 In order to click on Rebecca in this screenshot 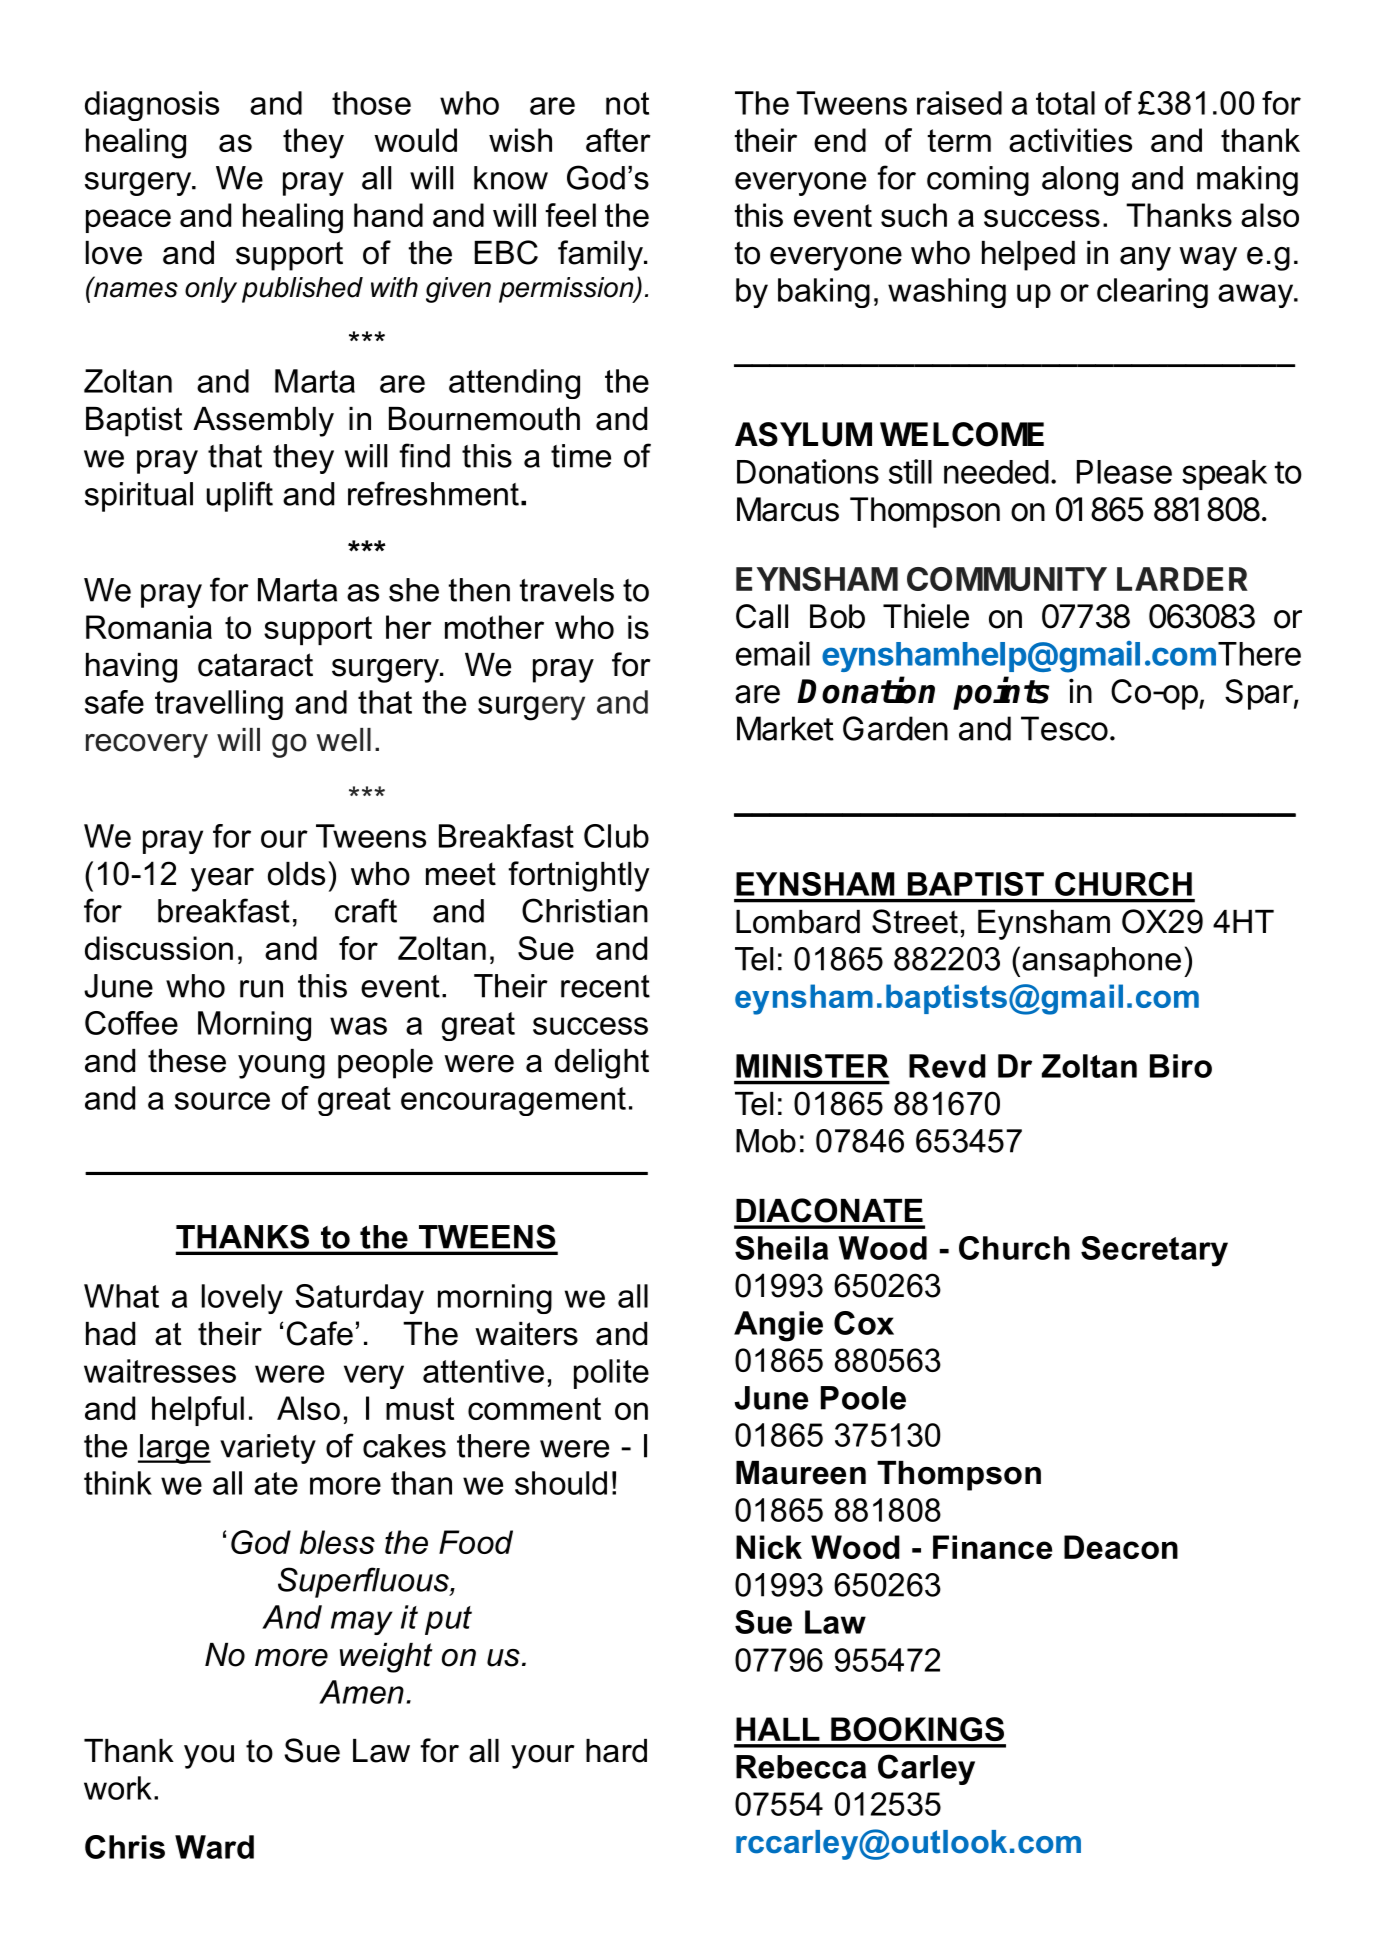, I will do `click(801, 1767)`.
